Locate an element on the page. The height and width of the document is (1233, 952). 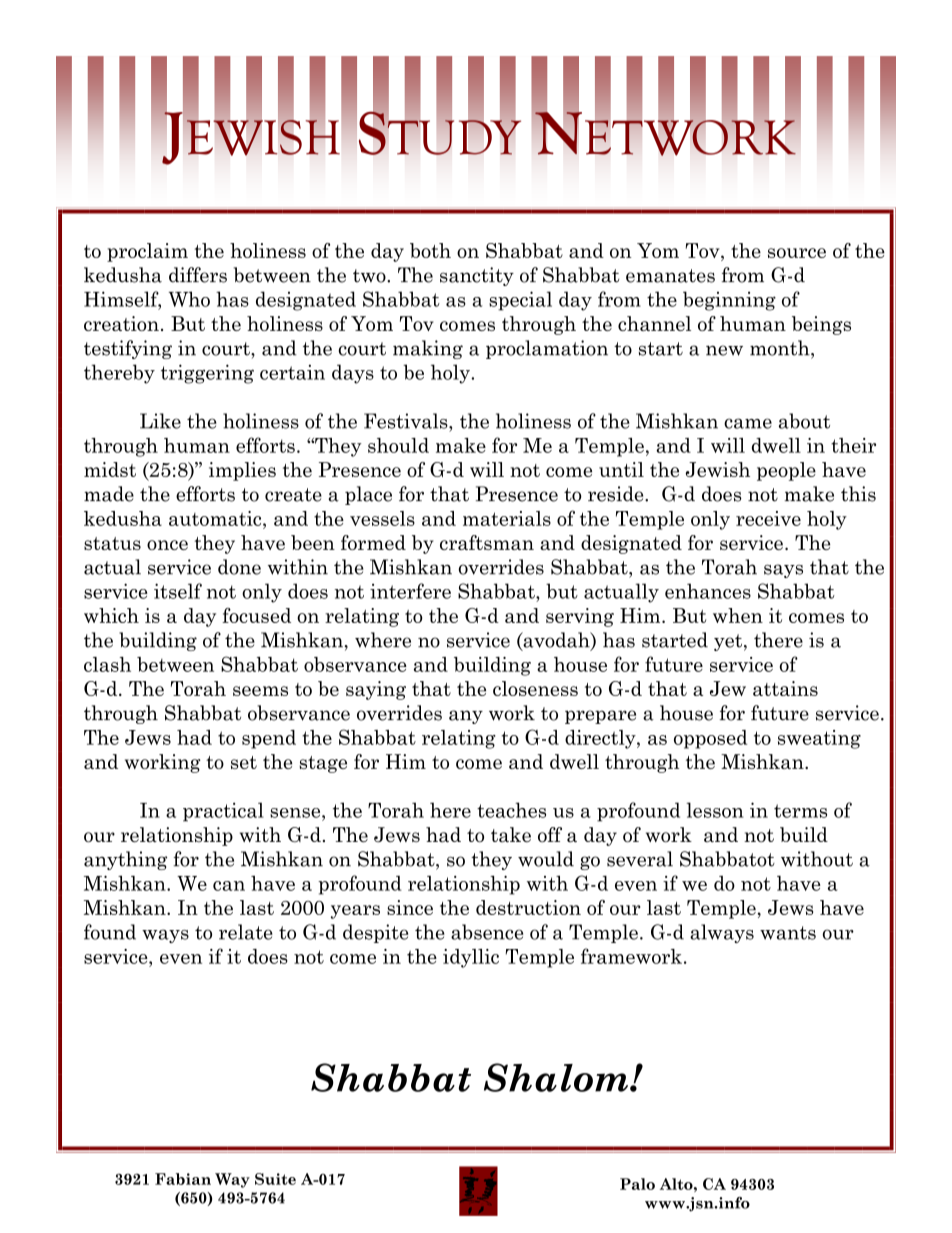
relate is located at coordinates (246, 932).
